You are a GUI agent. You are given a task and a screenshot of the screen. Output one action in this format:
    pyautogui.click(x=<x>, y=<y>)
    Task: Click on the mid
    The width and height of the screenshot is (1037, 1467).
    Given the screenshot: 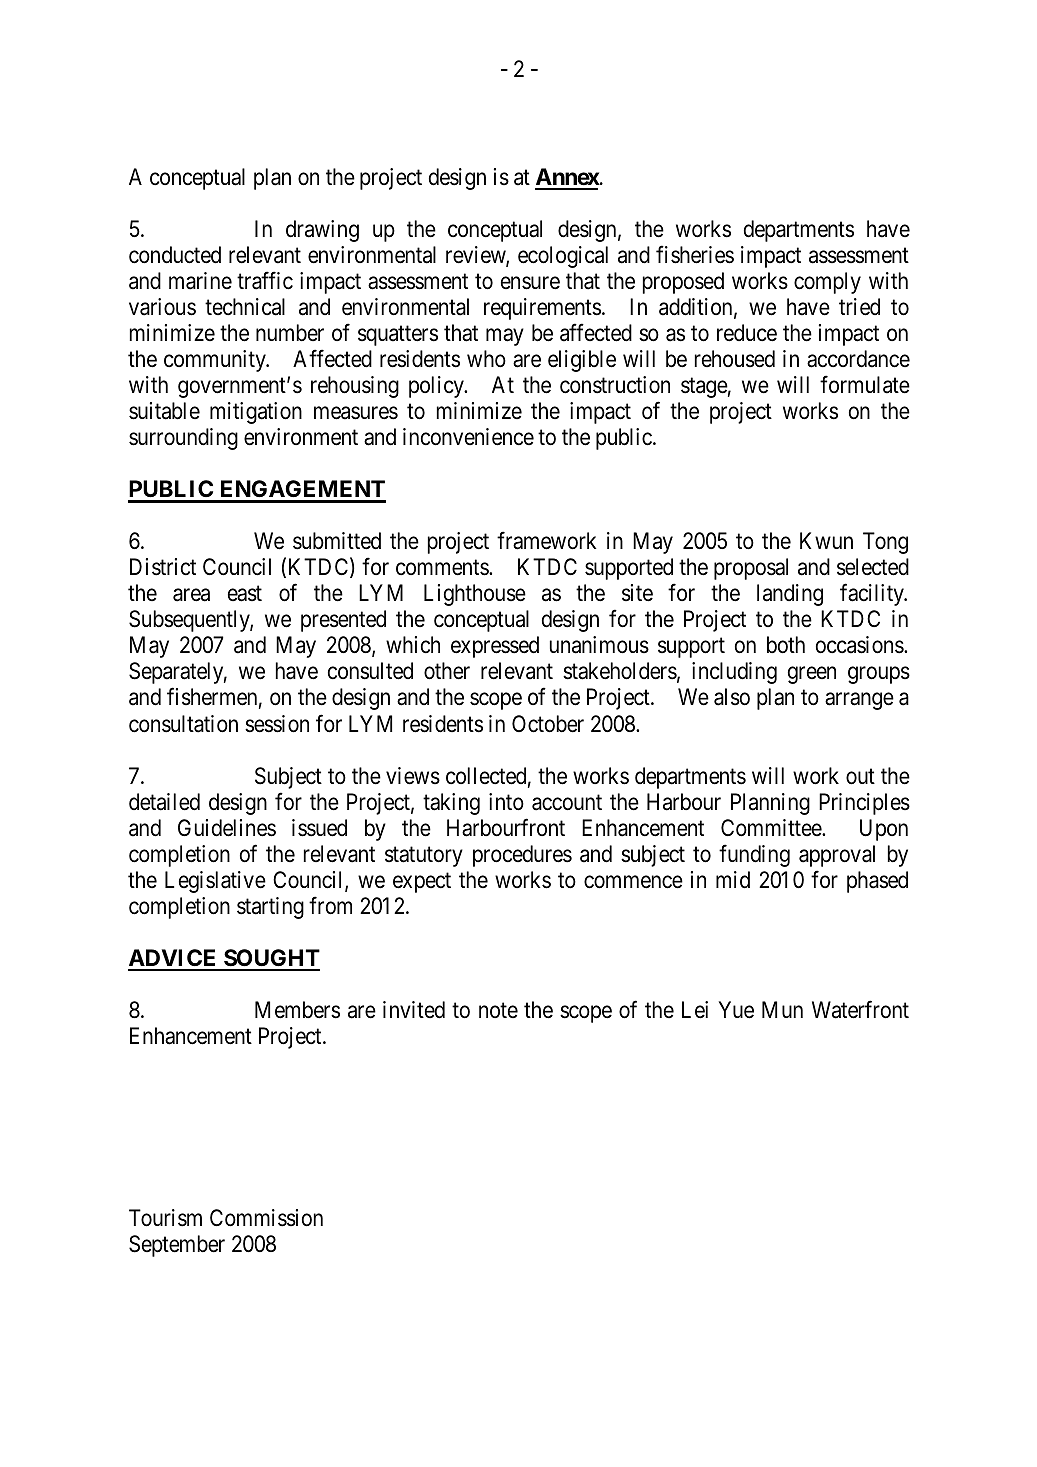 What is the action you would take?
    pyautogui.click(x=733, y=880)
